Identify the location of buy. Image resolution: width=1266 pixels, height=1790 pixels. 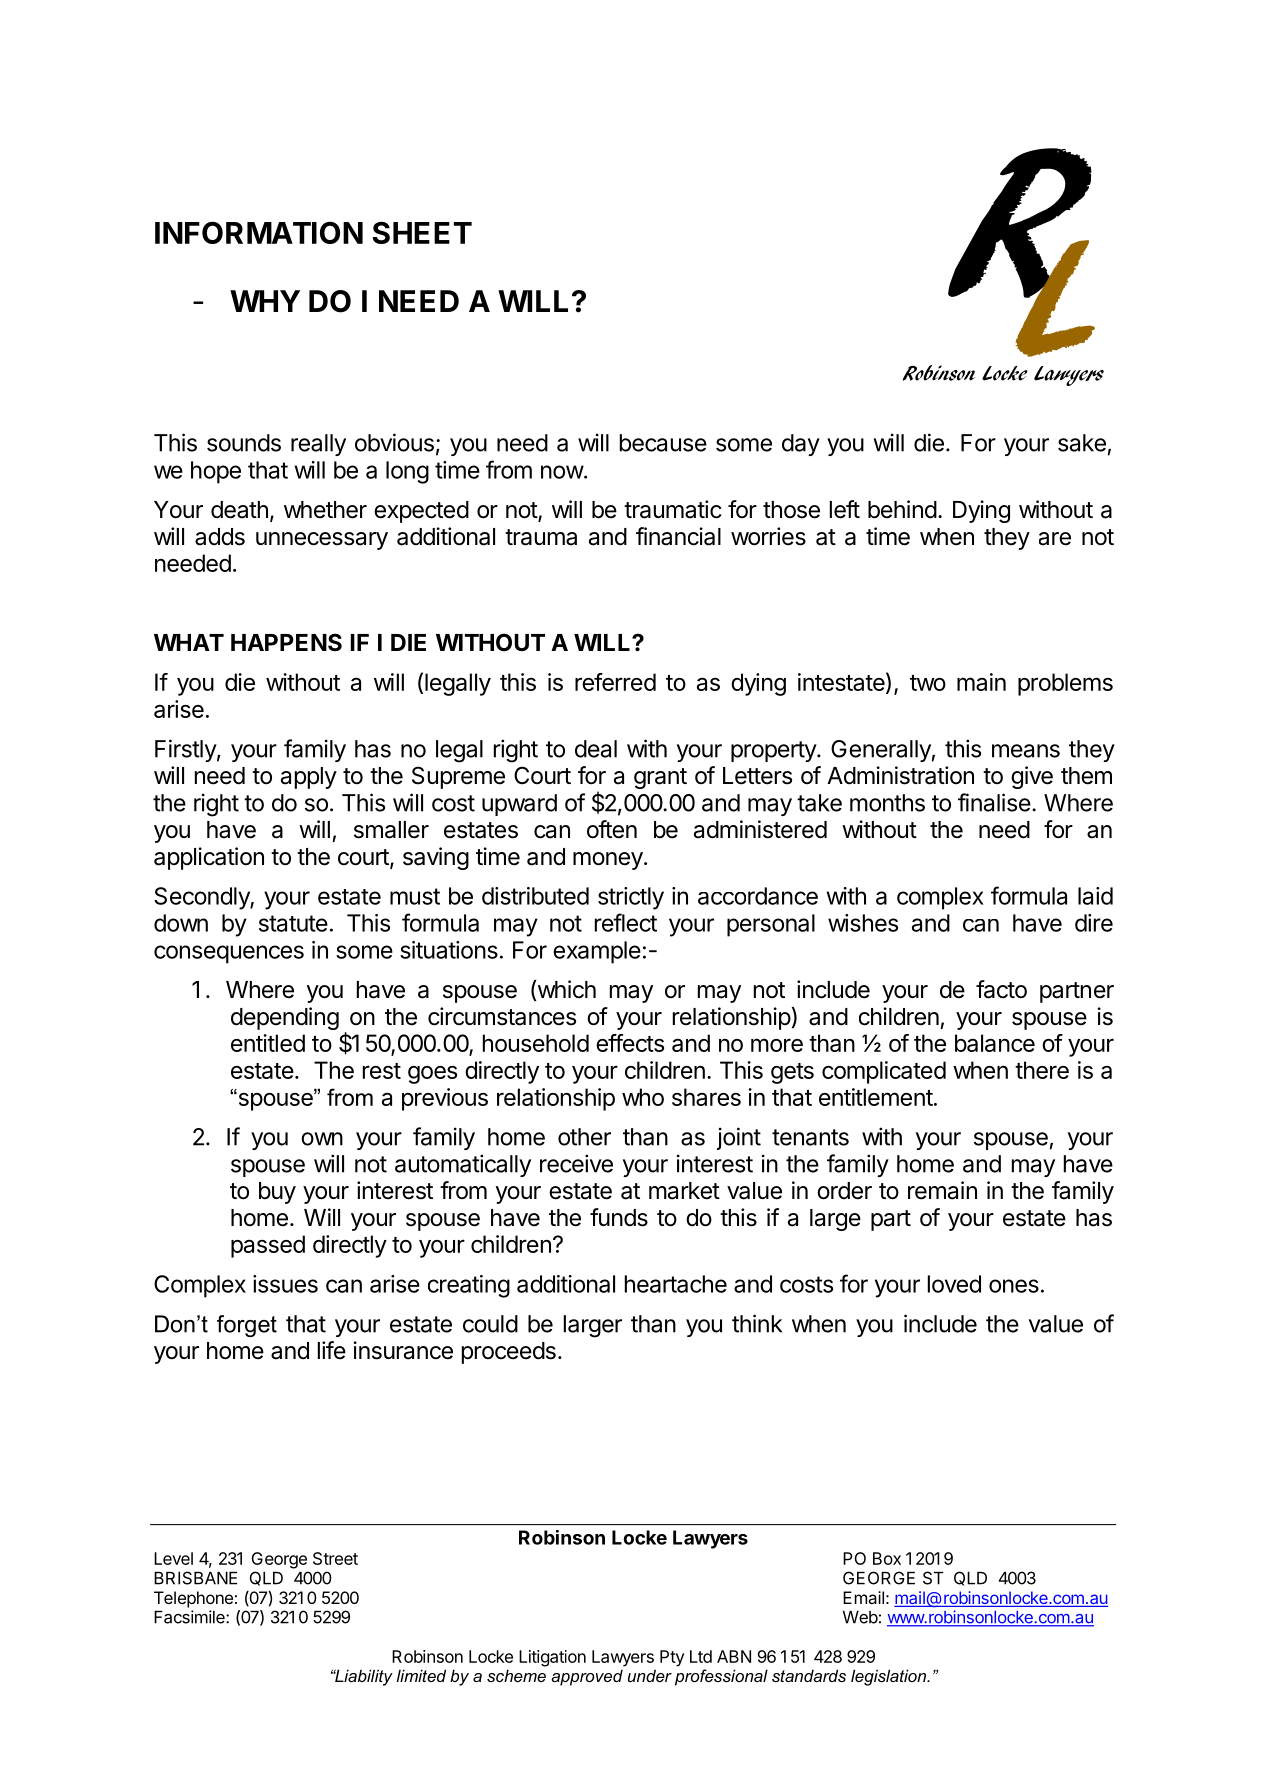
(277, 1193).
